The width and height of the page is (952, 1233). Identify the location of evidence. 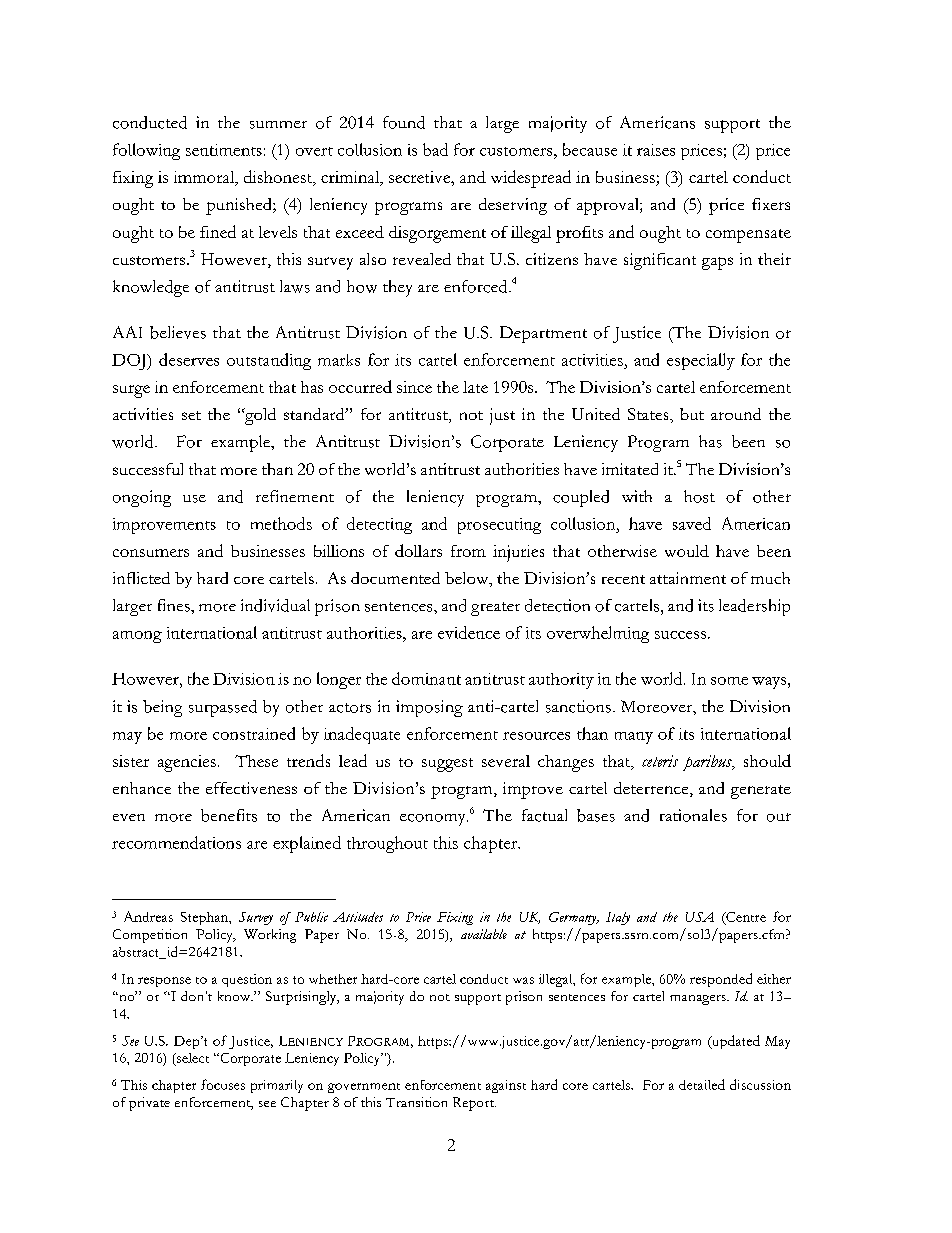
(469, 632).
